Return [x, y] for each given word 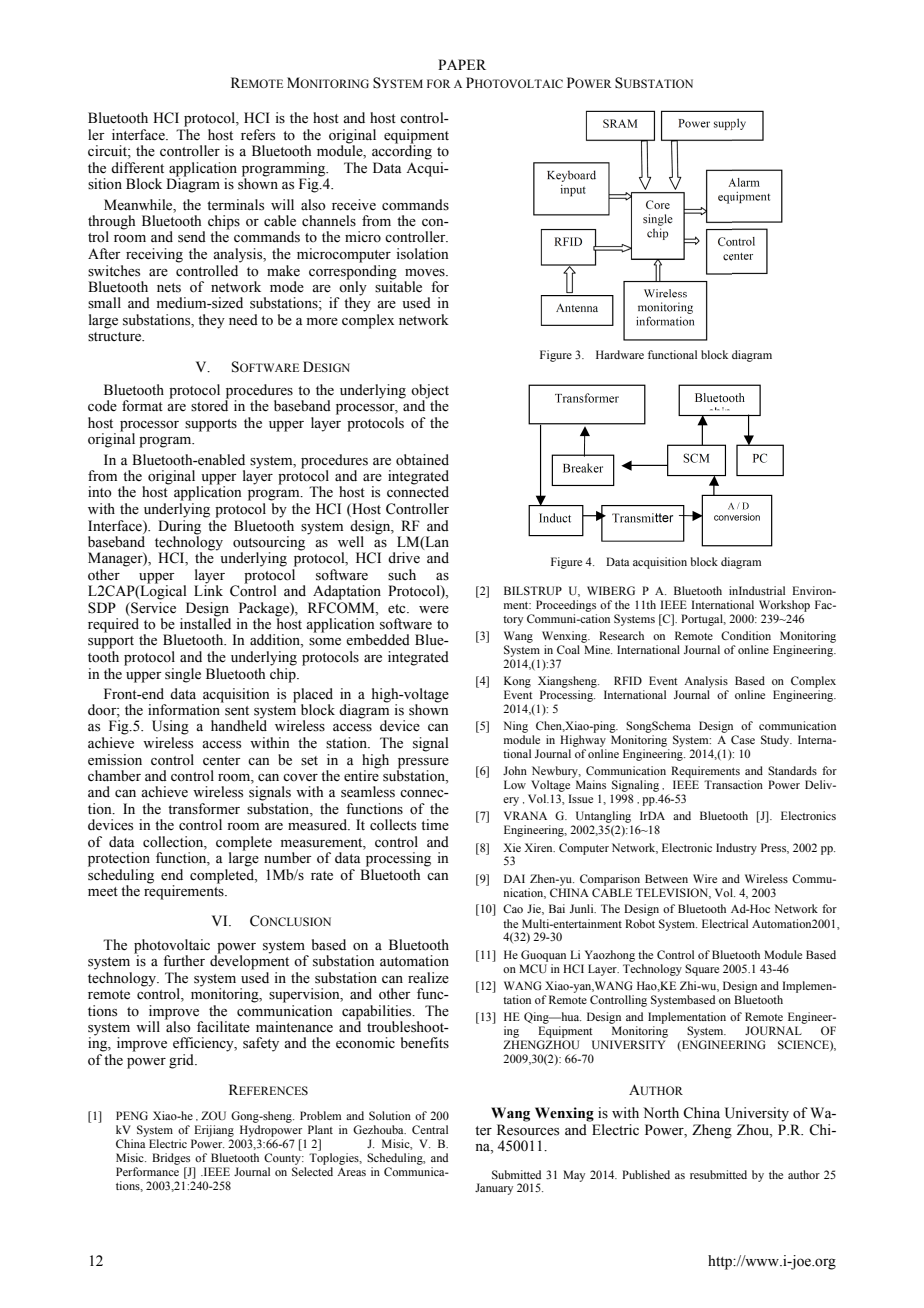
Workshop [784, 606]
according [402, 151]
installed [205, 623]
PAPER [462, 64]
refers [258, 135]
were [434, 610]
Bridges [171, 1159]
